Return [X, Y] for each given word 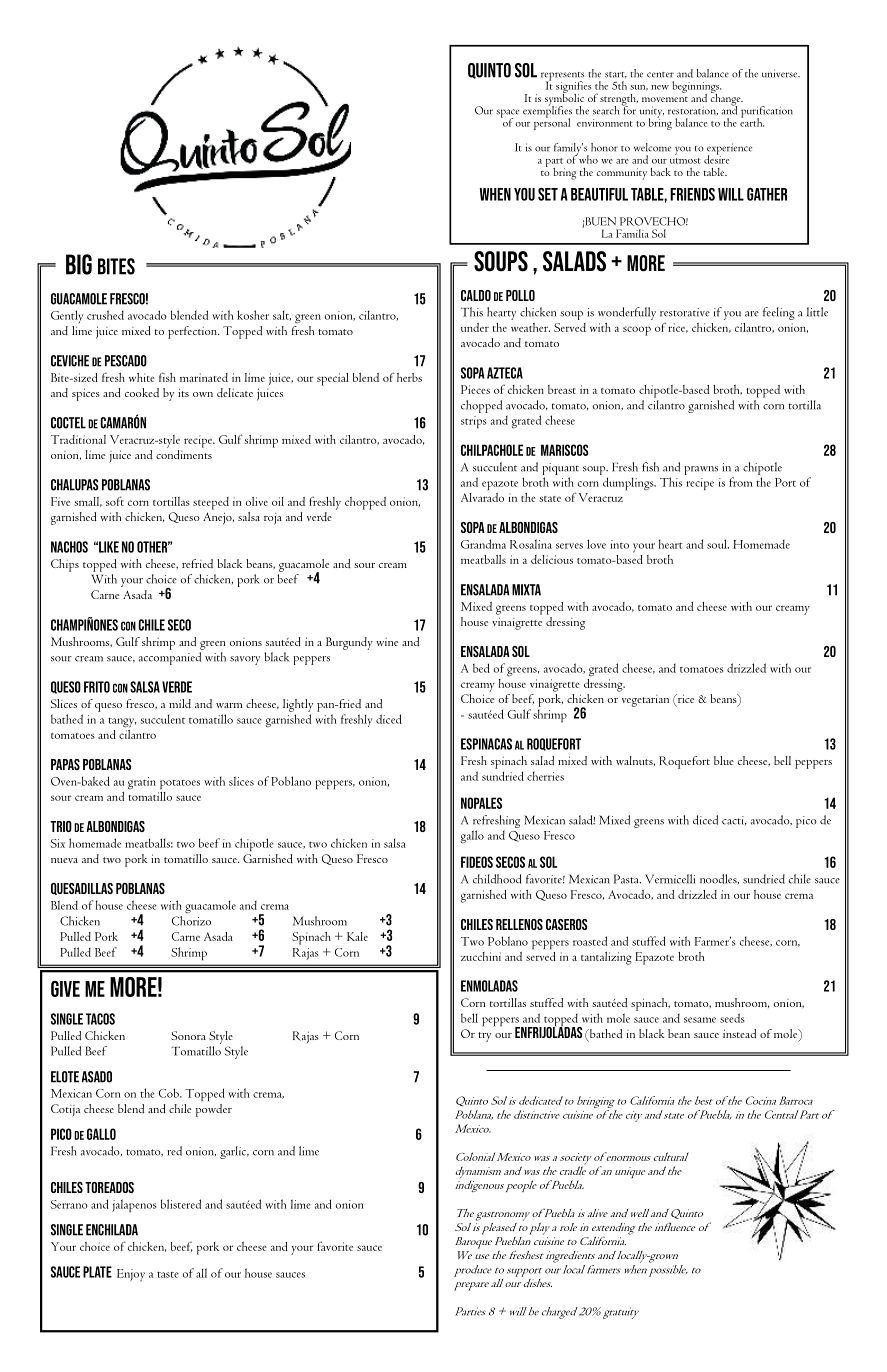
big [79, 264]
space [507, 114]
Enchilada [112, 1230]
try [484, 1037]
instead [739, 1034]
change [727, 99]
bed [481, 668]
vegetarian [645, 701]
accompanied [170, 658]
